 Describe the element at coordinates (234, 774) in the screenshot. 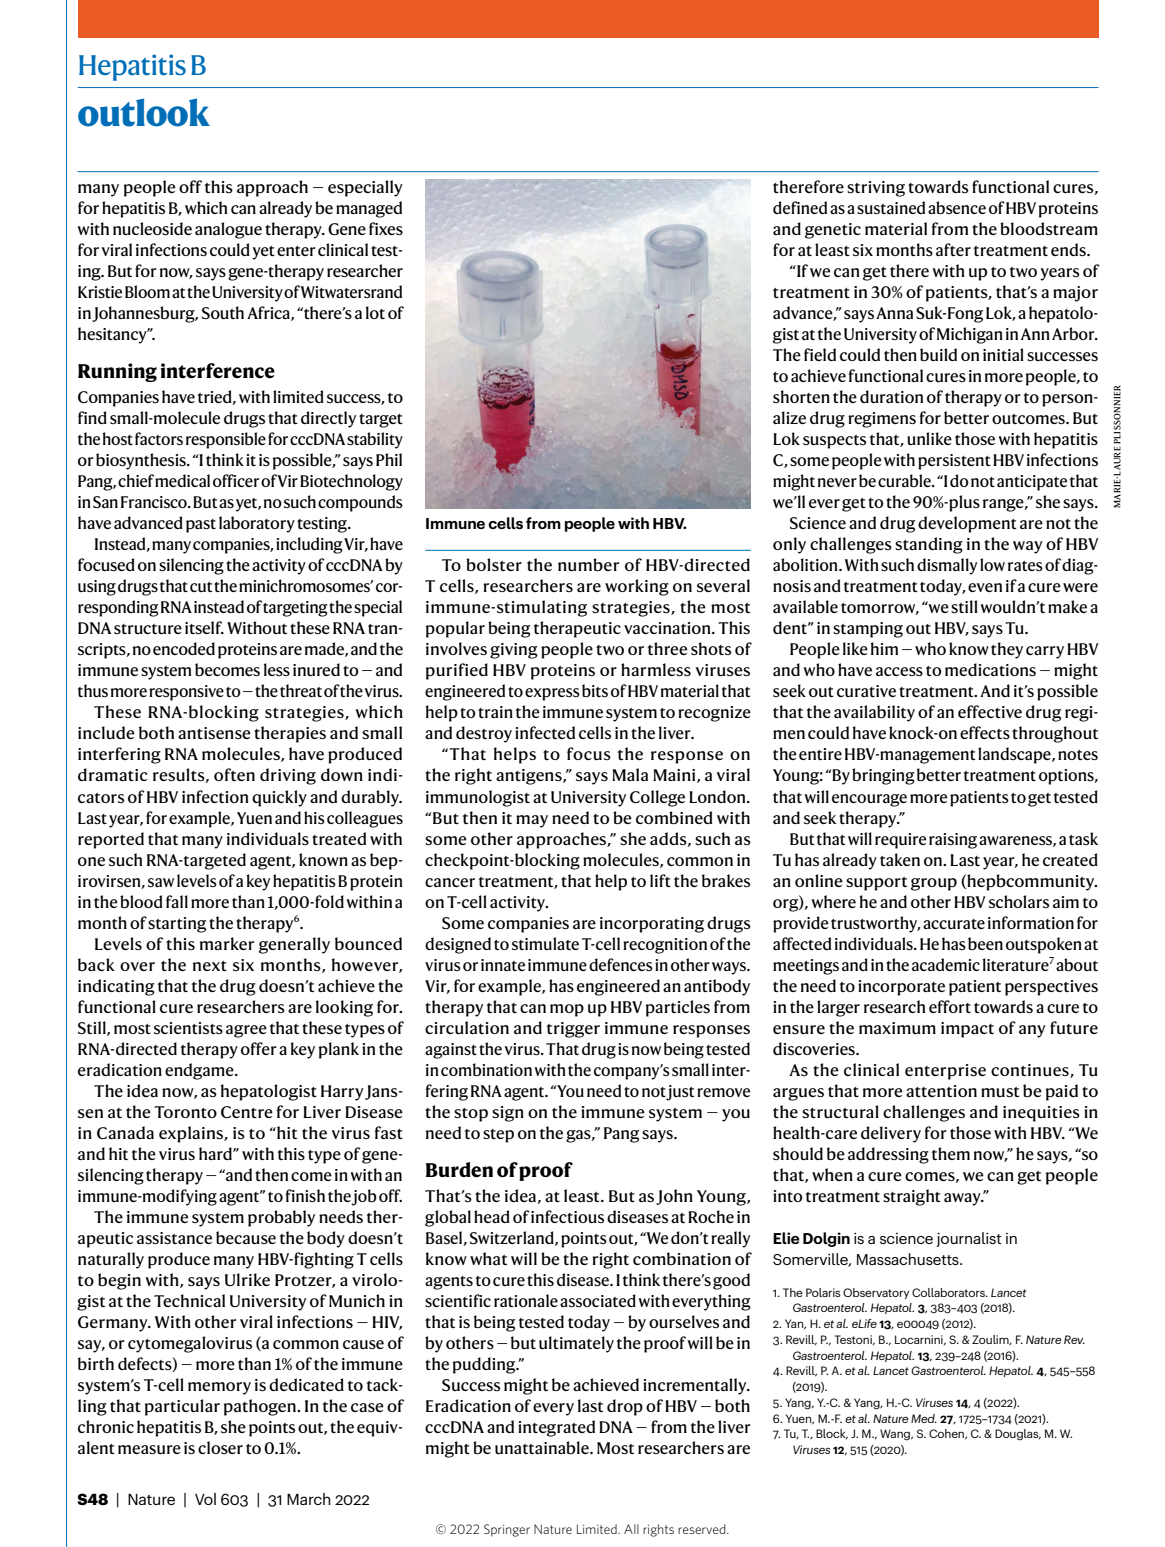

I see `often` at that location.
